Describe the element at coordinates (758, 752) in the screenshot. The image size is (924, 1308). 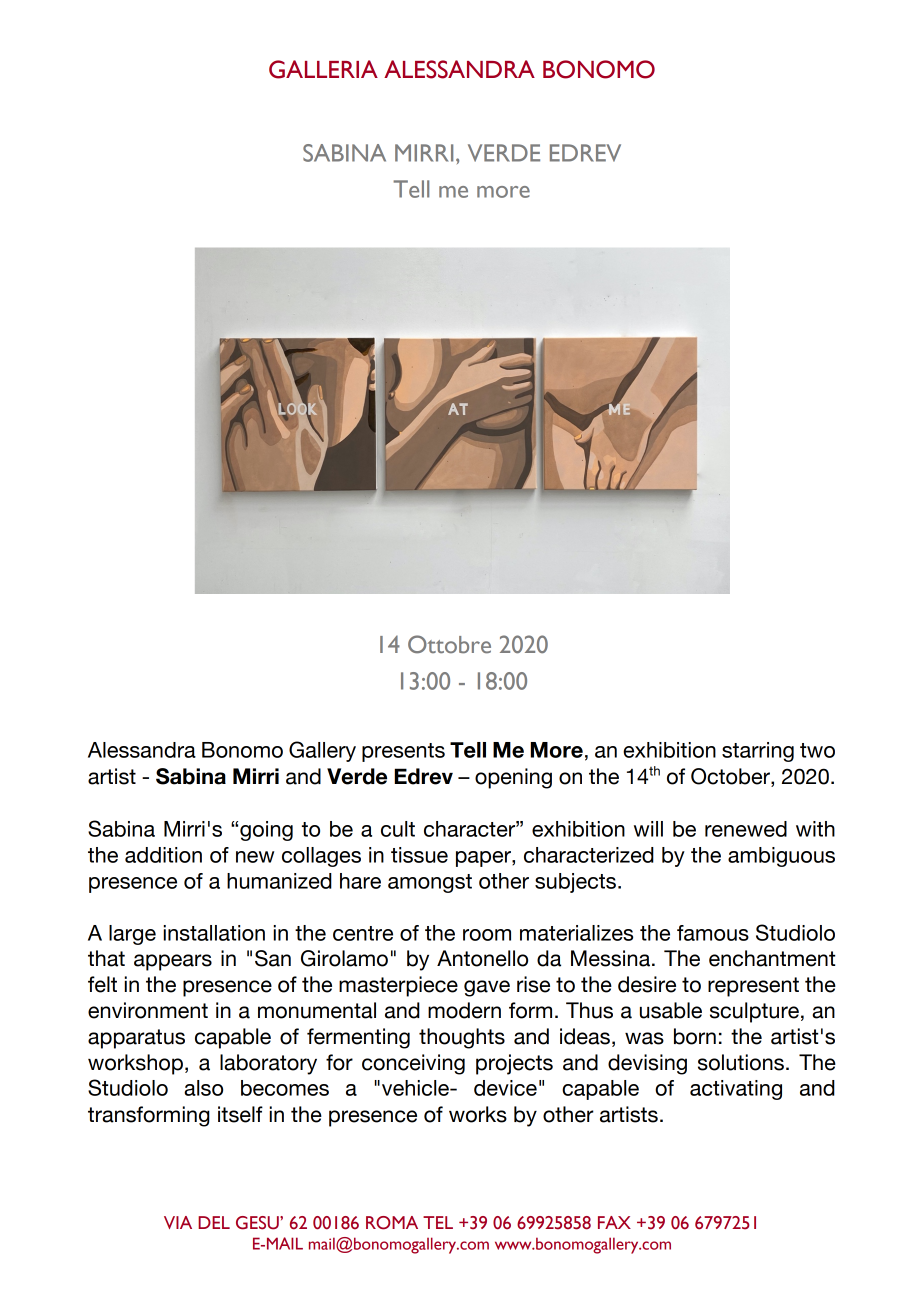
I see `starring` at that location.
